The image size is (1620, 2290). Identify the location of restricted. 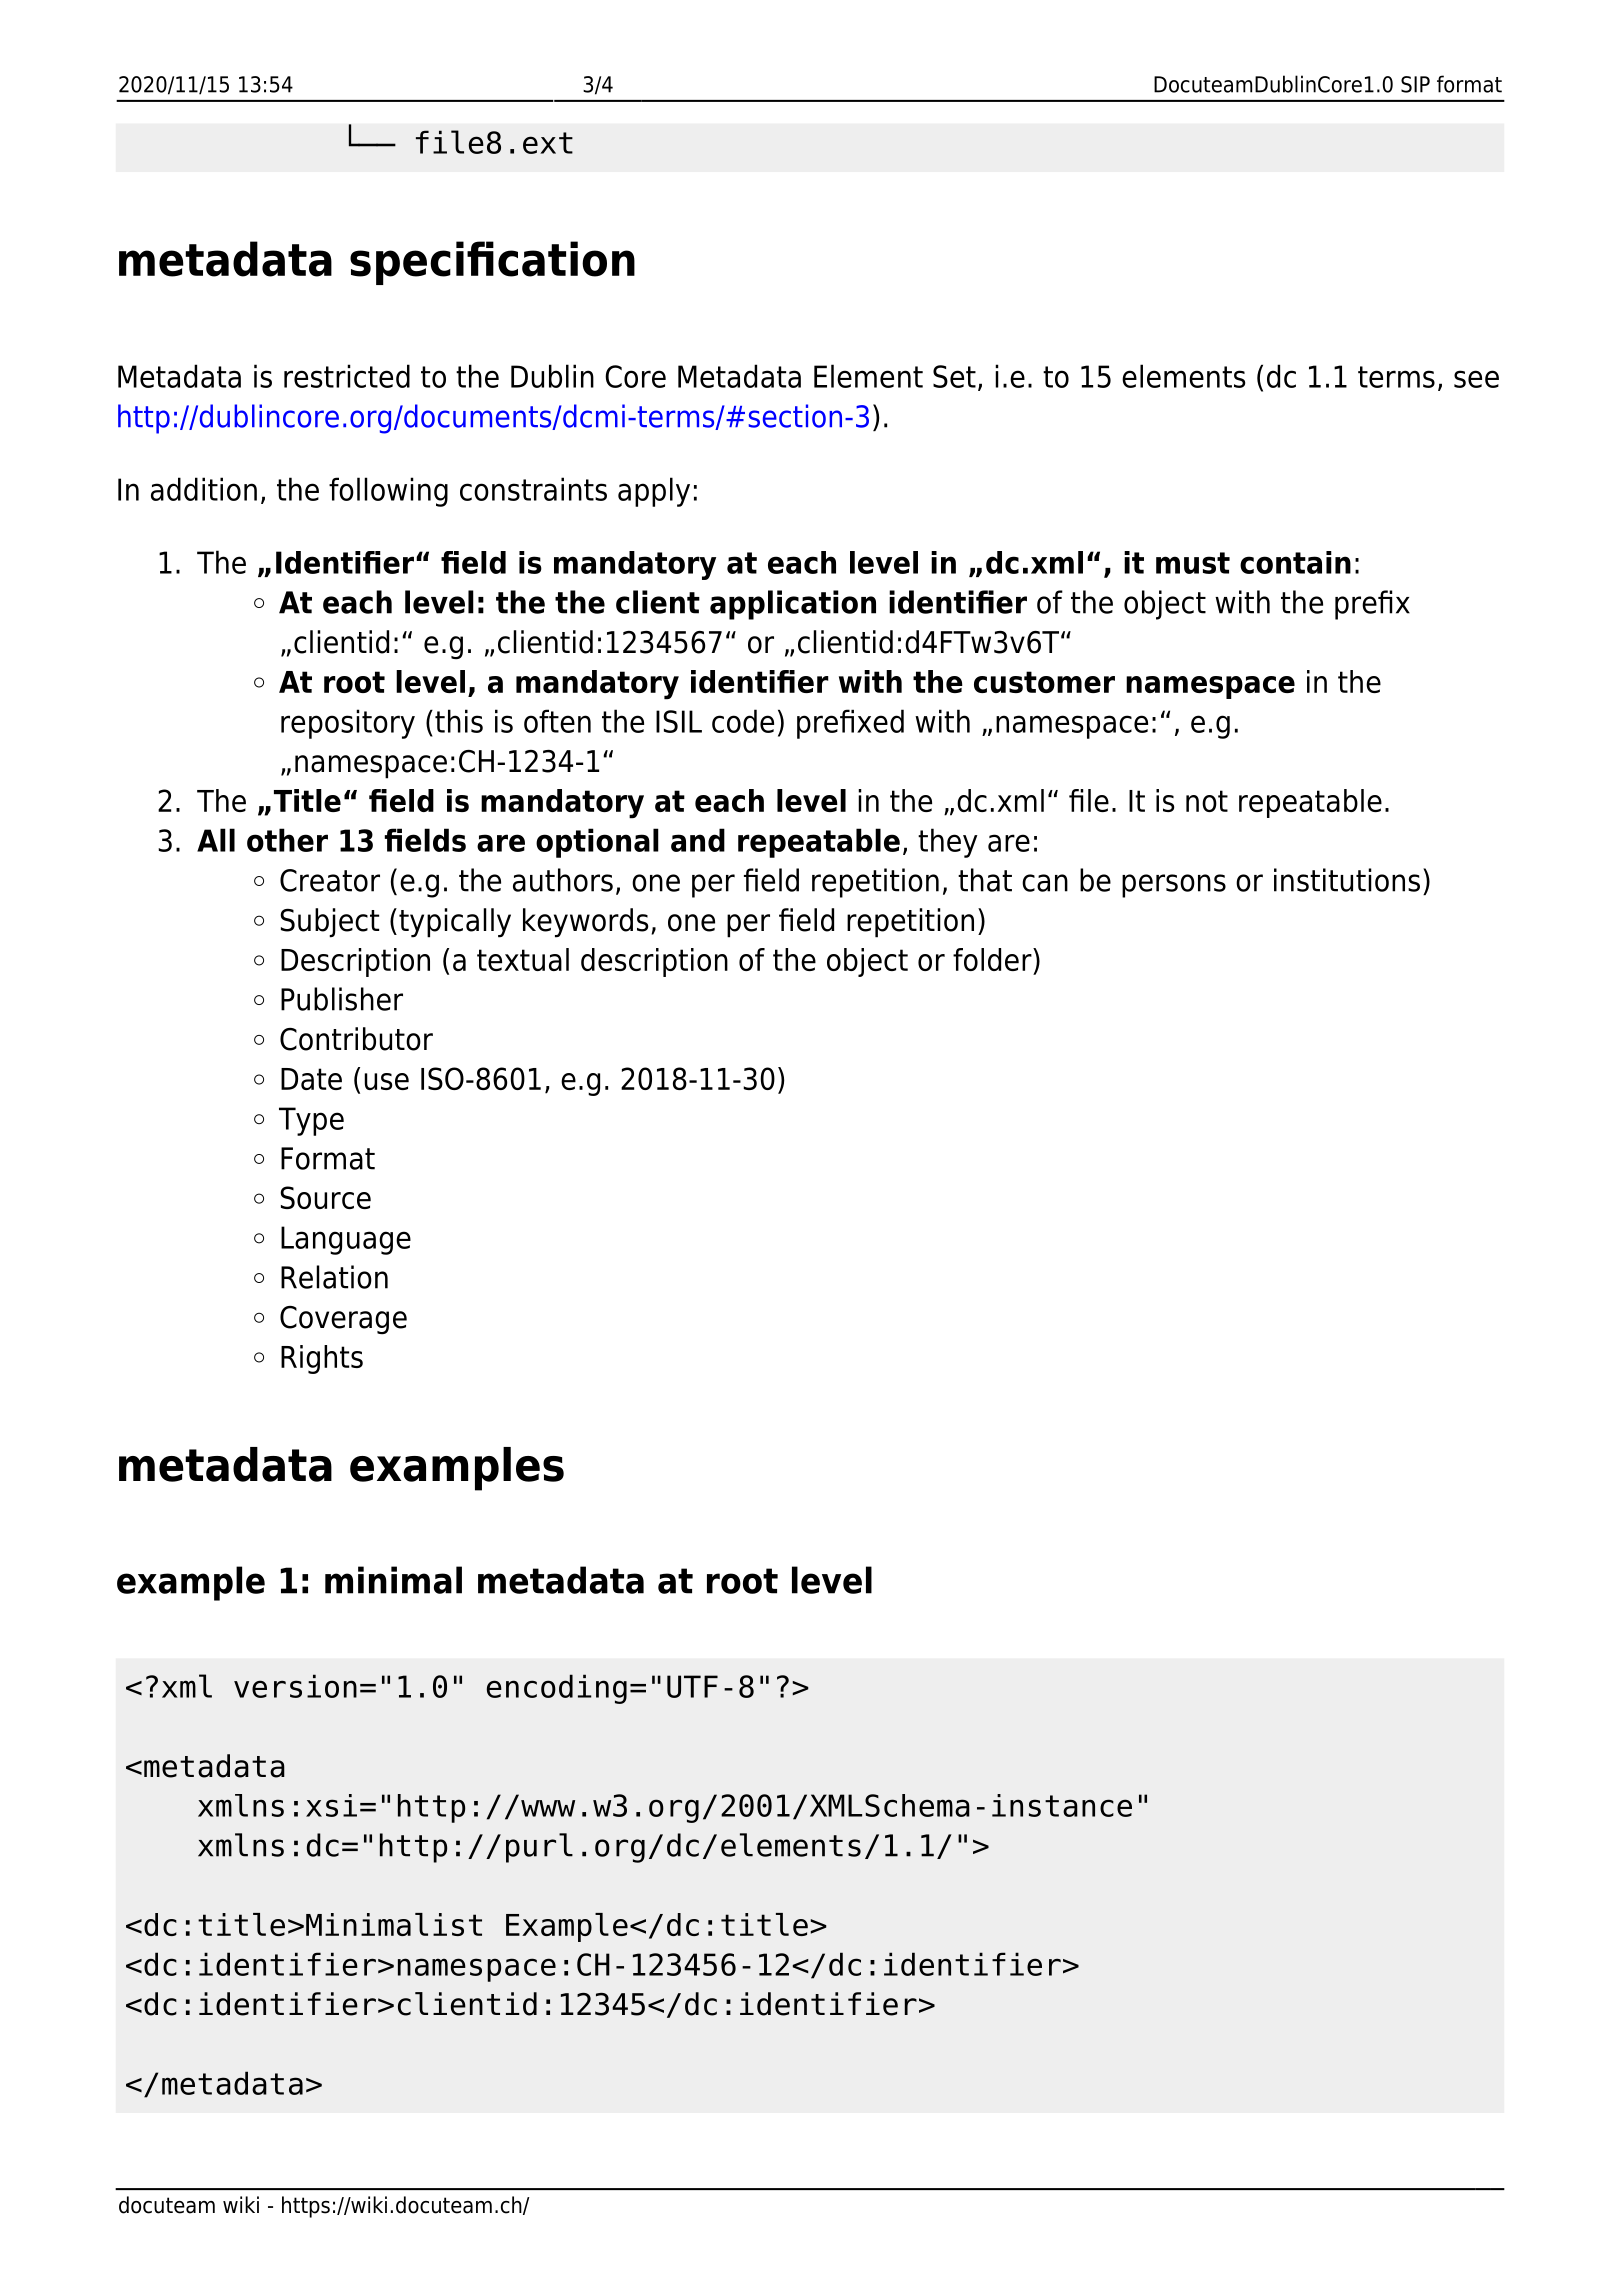
(347, 376).
